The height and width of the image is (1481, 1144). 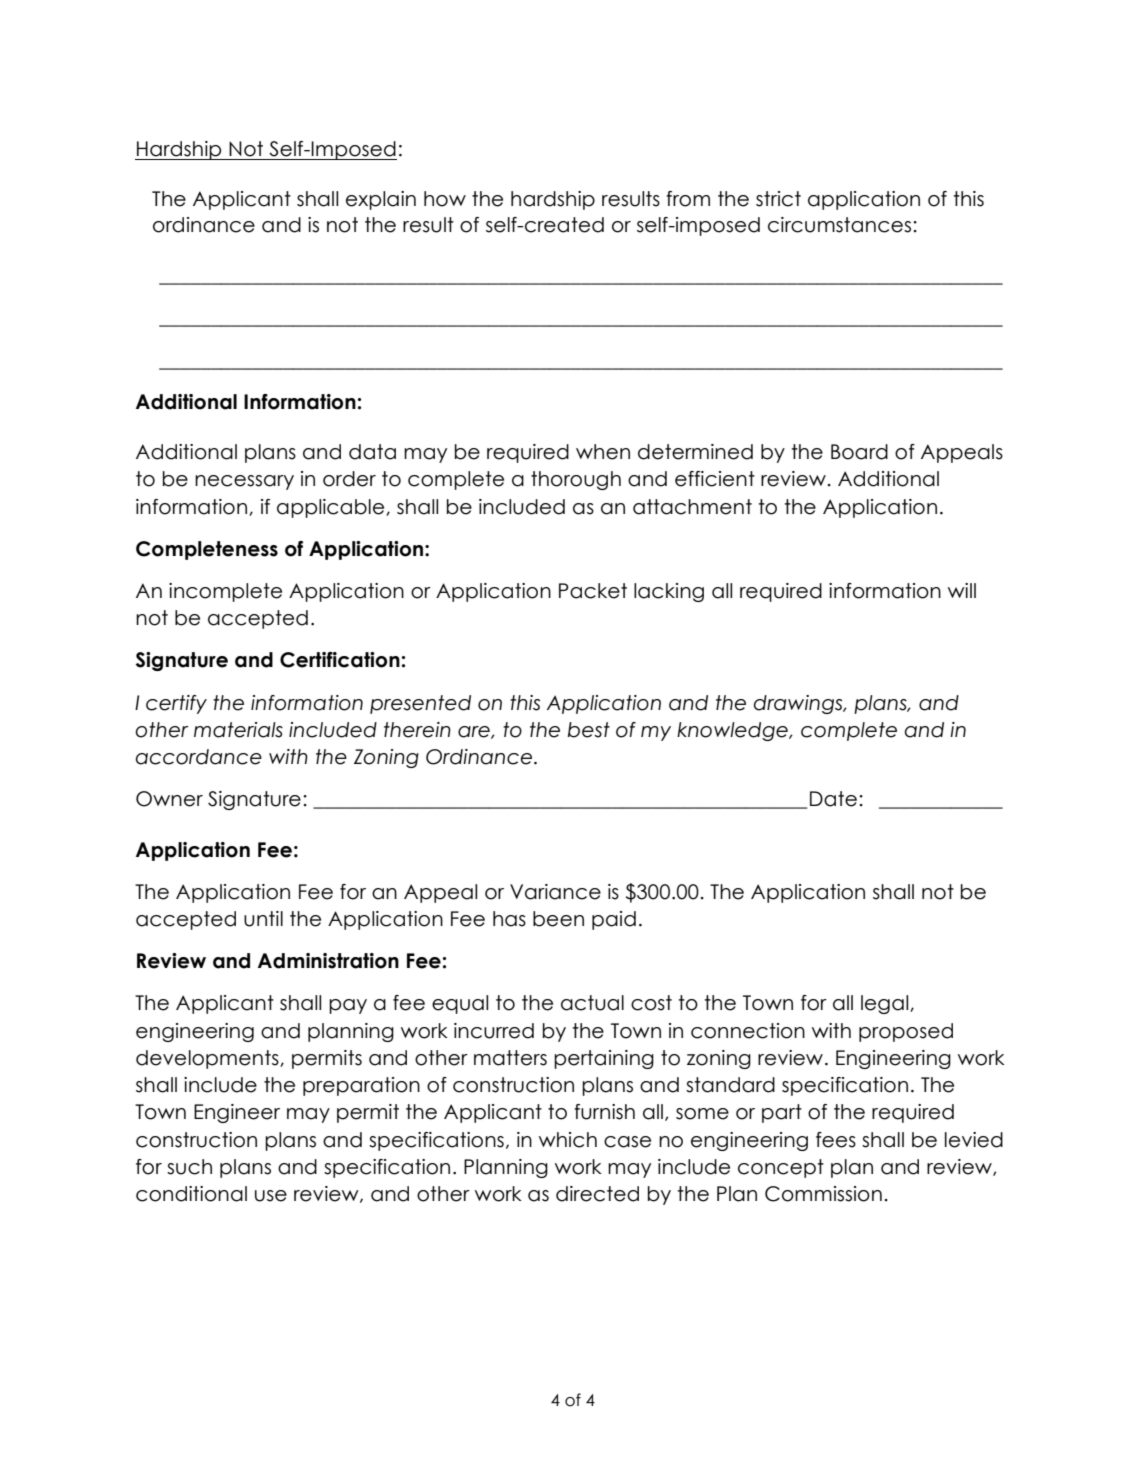 I want to click on legal, so click(x=886, y=1004).
